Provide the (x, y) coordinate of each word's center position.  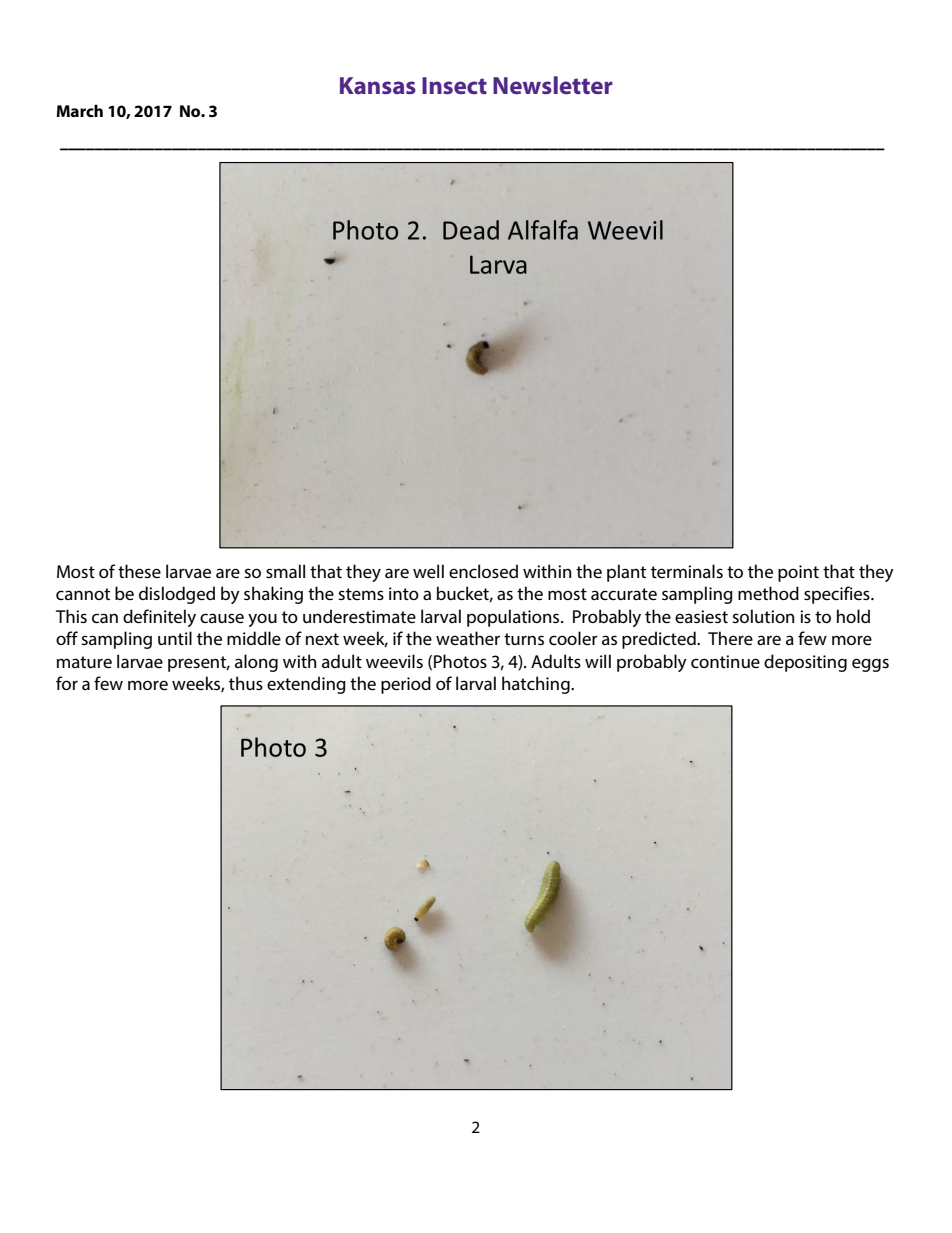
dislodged (177, 595)
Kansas (378, 85)
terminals (687, 571)
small (285, 571)
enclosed (483, 571)
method (768, 593)
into (404, 593)
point (798, 573)
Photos (460, 661)
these (139, 571)
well (428, 571)
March (79, 110)
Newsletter (553, 85)
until (175, 638)
